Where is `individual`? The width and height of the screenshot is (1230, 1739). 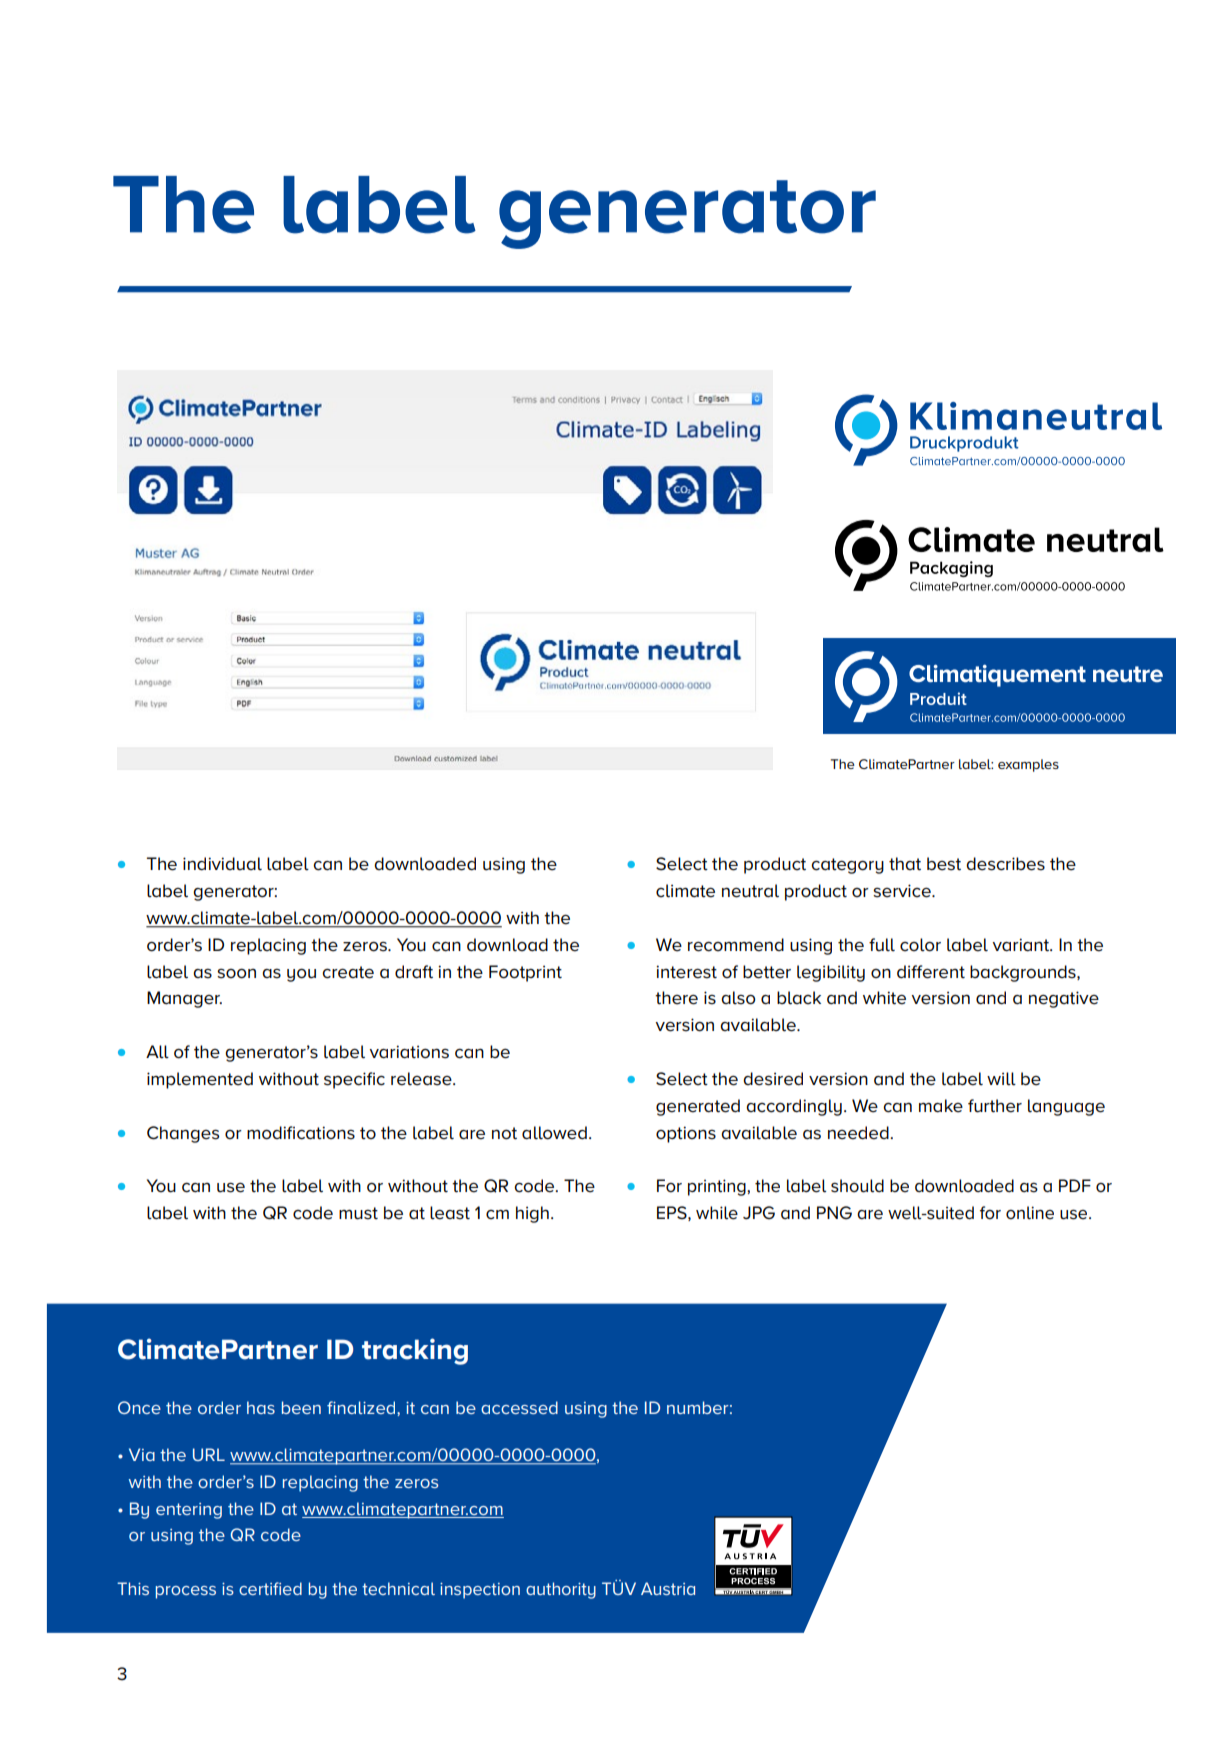 individual is located at coordinates (222, 864).
